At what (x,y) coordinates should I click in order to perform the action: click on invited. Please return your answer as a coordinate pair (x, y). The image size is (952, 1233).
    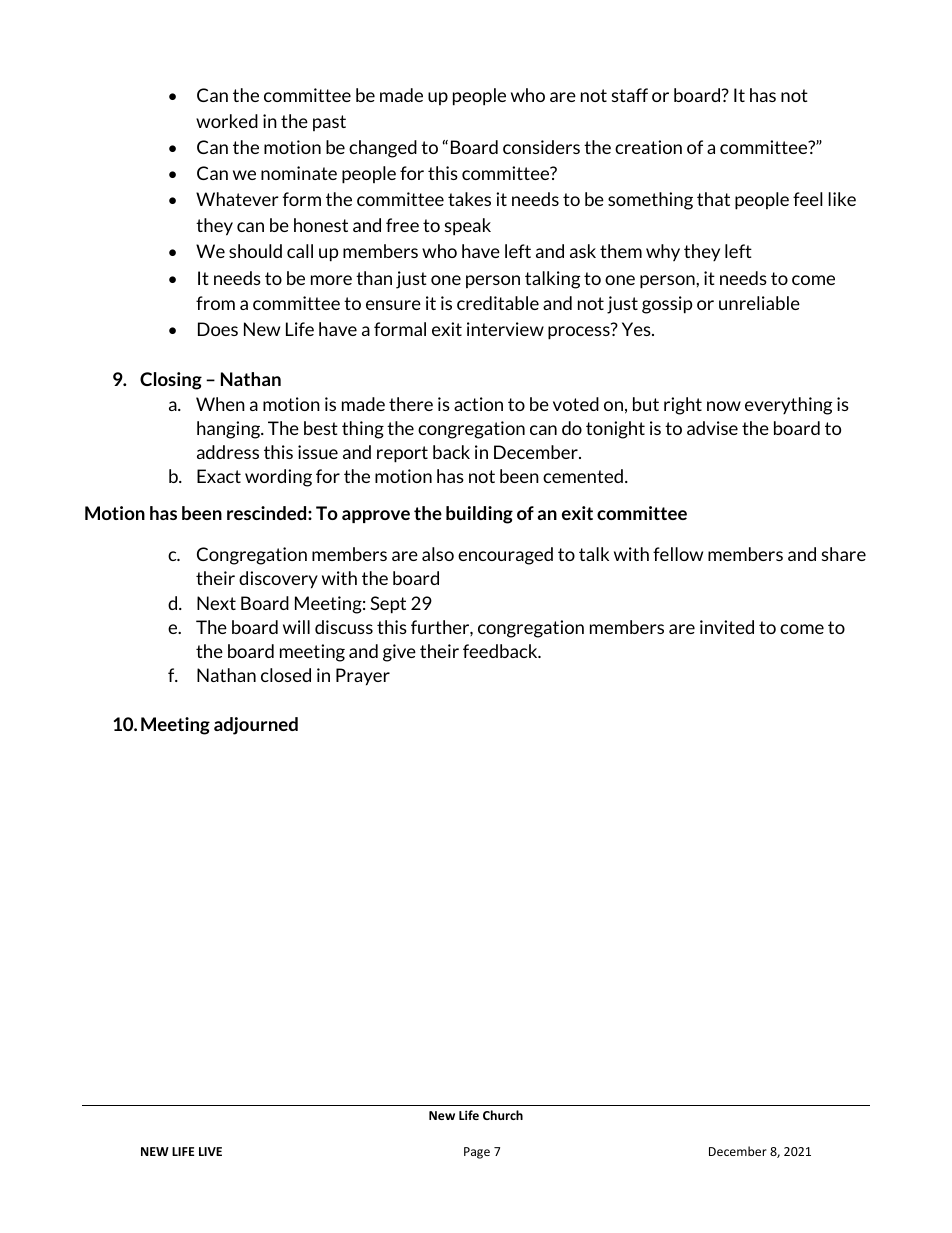
    Looking at the image, I should click on (727, 627).
